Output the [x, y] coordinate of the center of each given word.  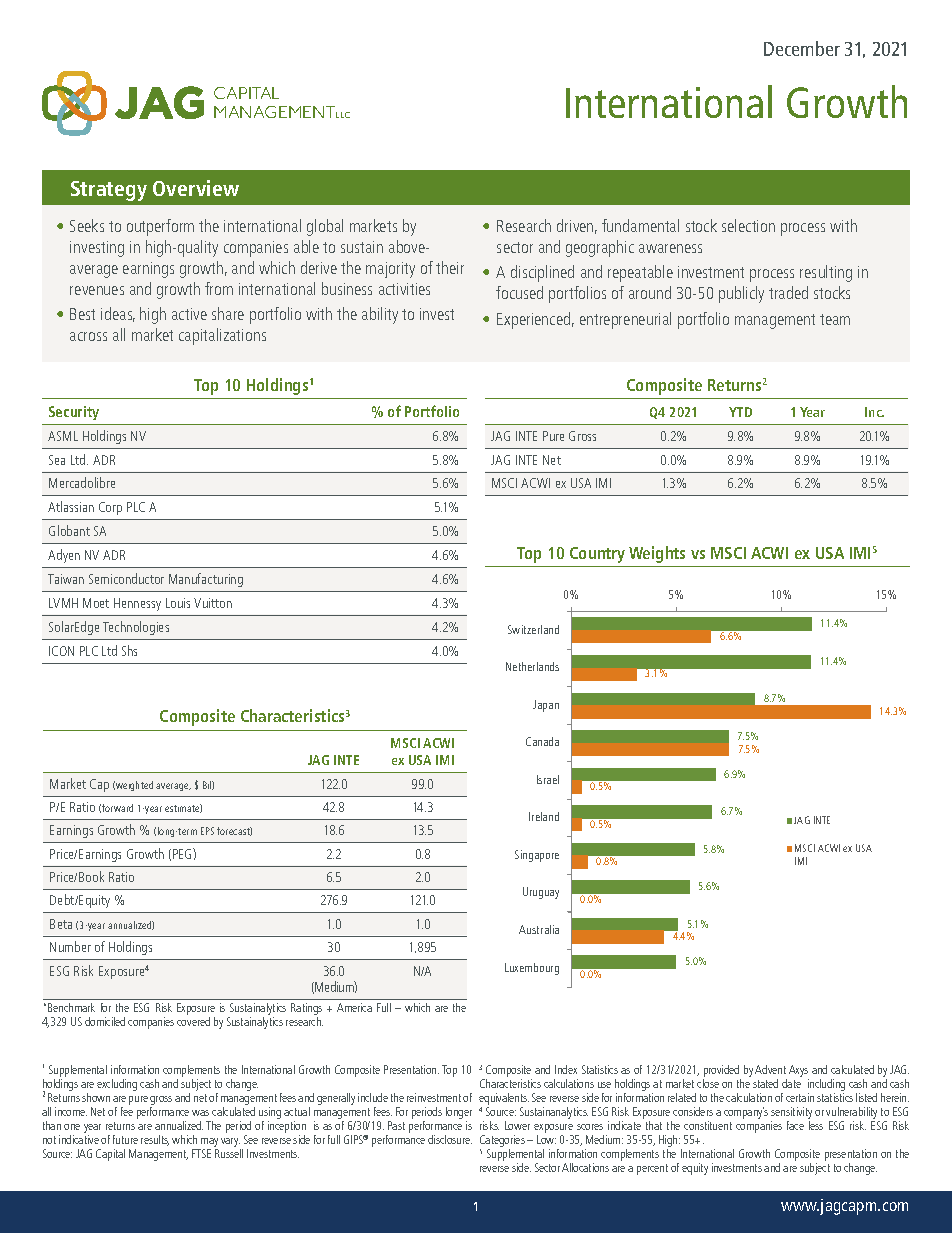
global [325, 227]
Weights [657, 554]
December [802, 48]
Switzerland [533, 629]
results [155, 1140]
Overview [196, 188]
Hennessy [137, 604]
